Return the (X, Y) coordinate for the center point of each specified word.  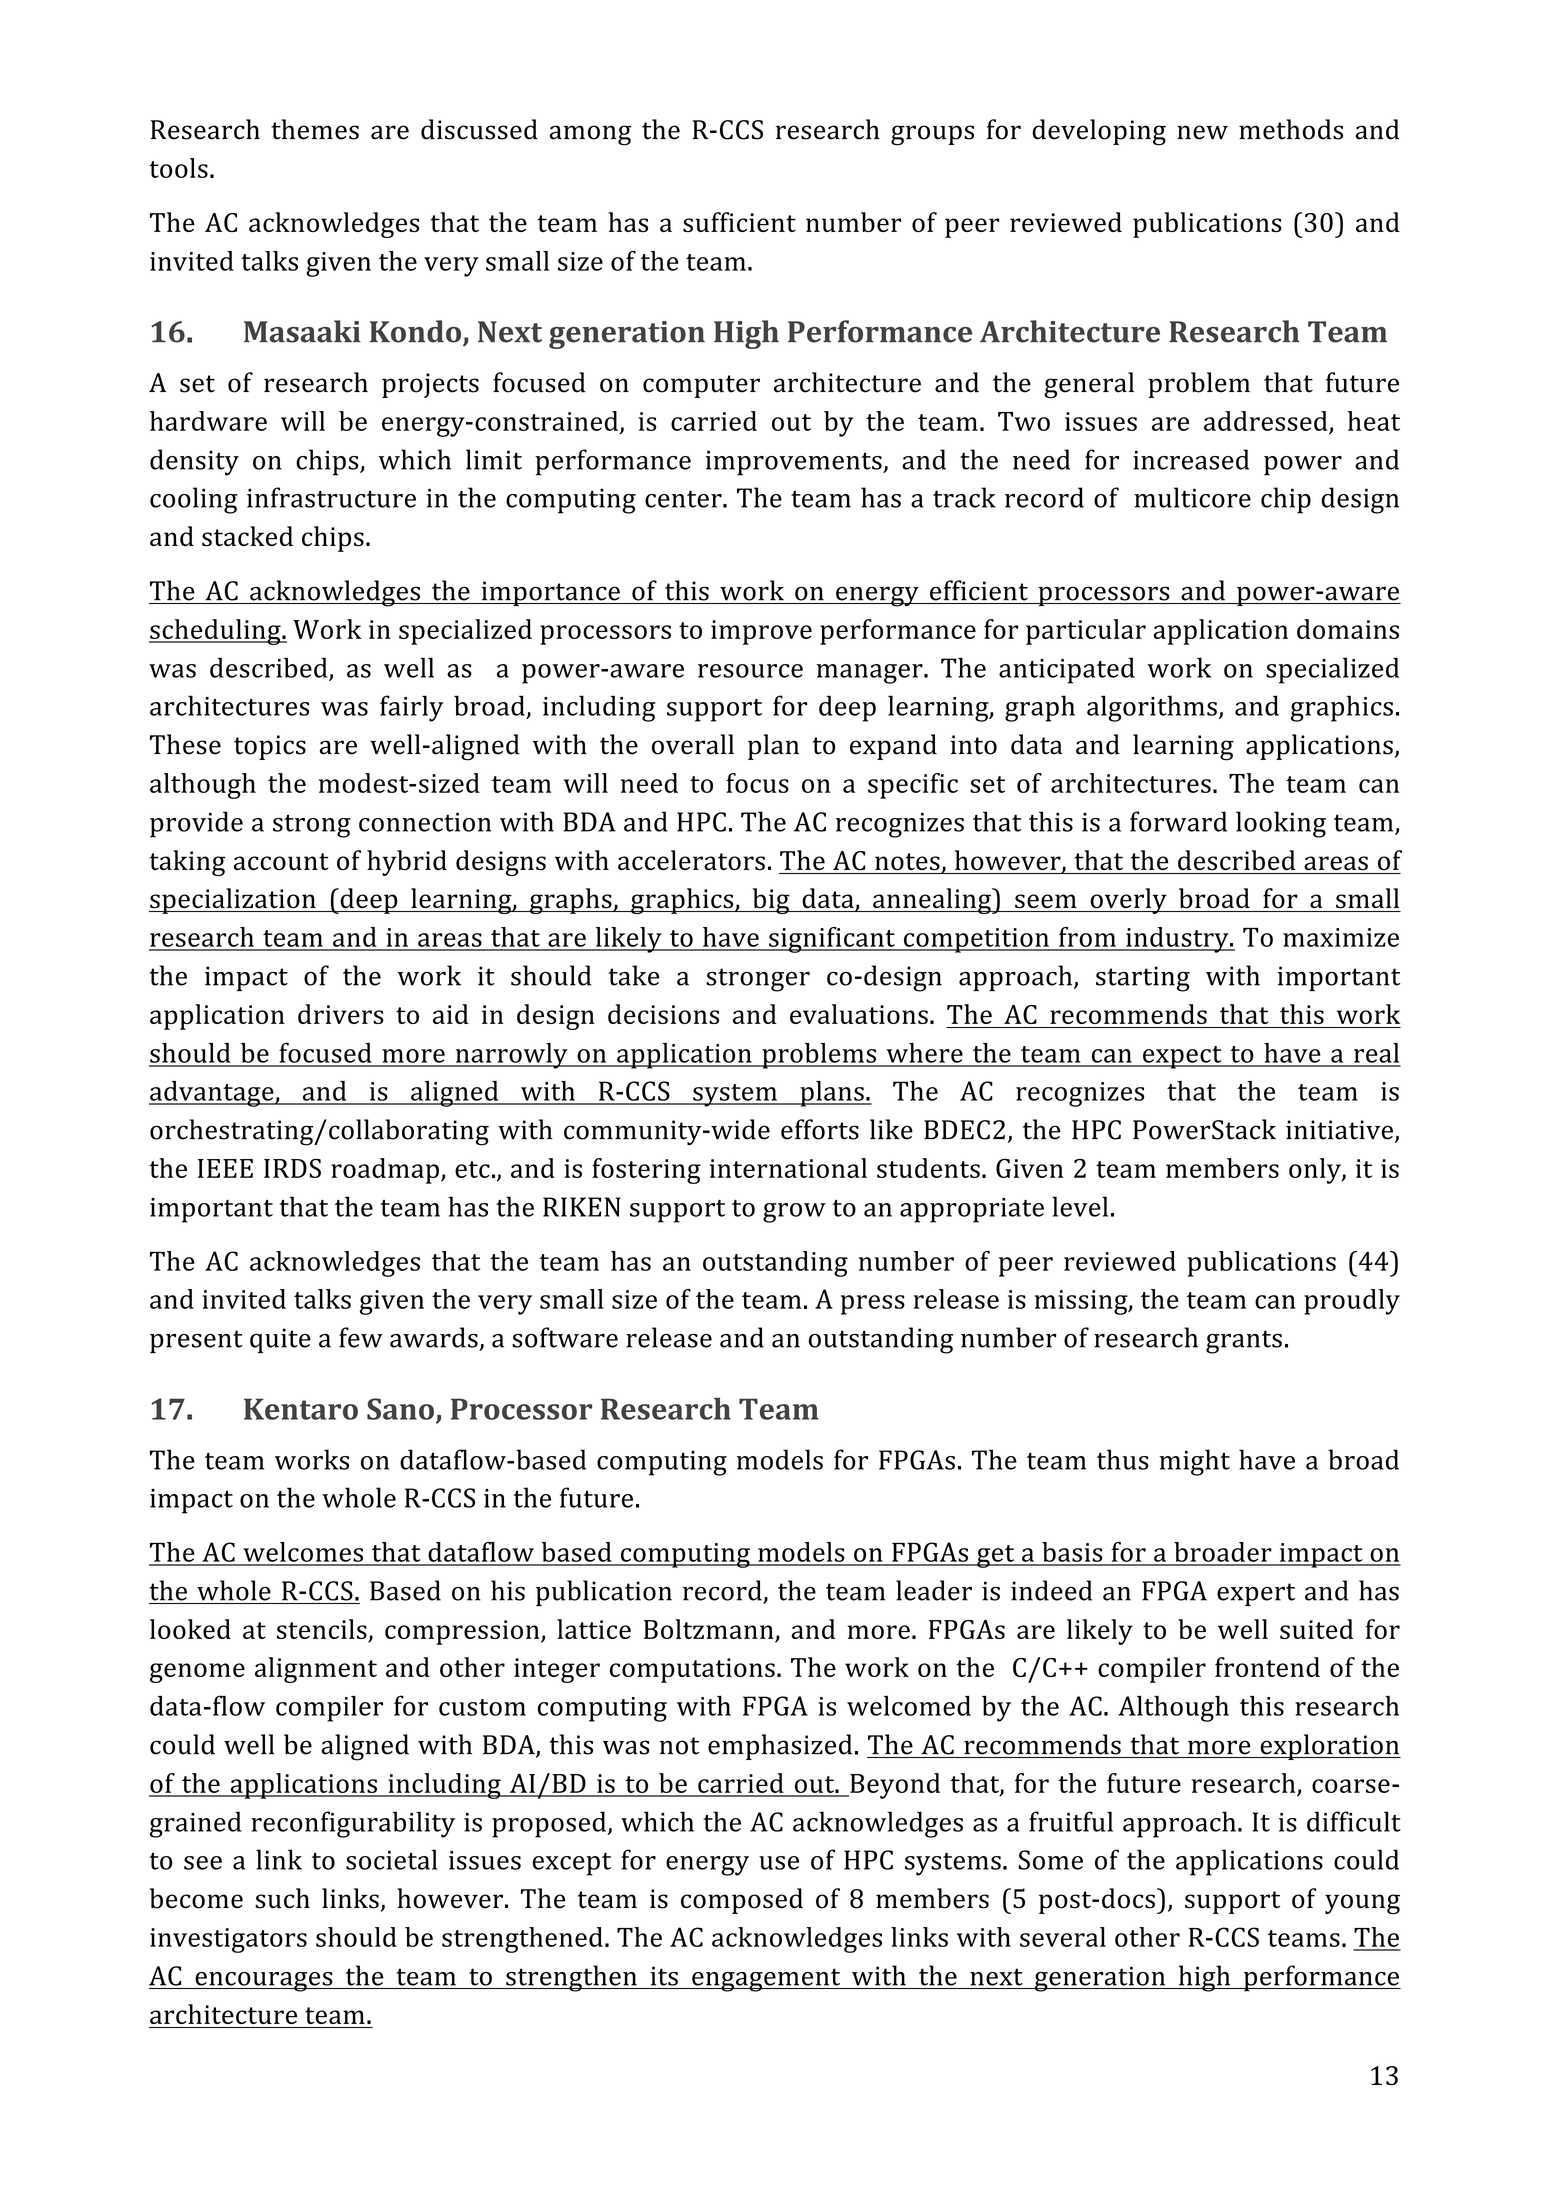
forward (1178, 821)
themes (315, 129)
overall (693, 744)
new (1202, 132)
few (361, 1337)
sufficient (739, 222)
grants (1244, 1342)
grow (794, 1213)
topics (270, 747)
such (282, 1898)
